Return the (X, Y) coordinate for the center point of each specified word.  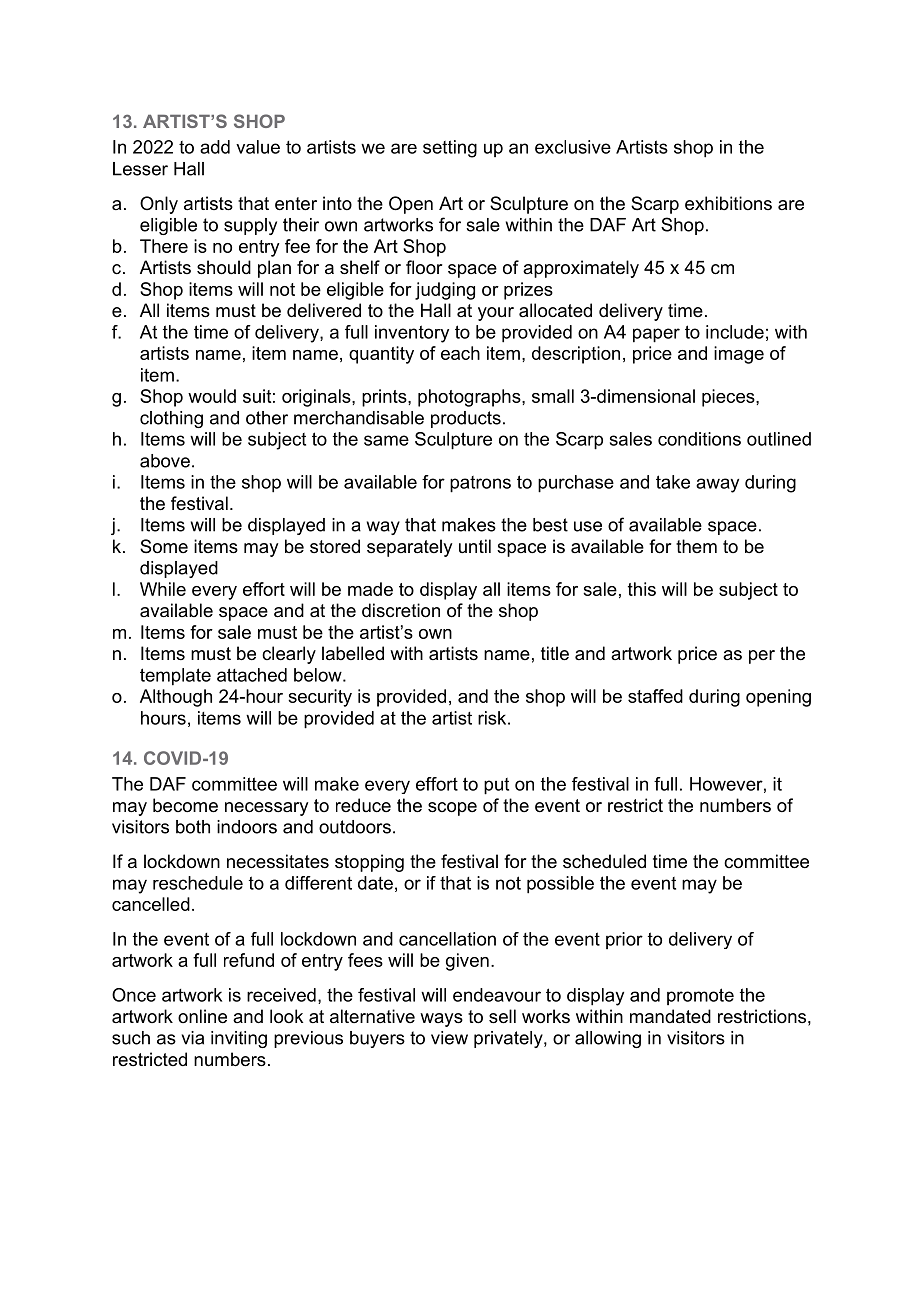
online (202, 1016)
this (642, 589)
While (163, 589)
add (215, 147)
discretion (401, 610)
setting (450, 149)
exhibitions (728, 203)
